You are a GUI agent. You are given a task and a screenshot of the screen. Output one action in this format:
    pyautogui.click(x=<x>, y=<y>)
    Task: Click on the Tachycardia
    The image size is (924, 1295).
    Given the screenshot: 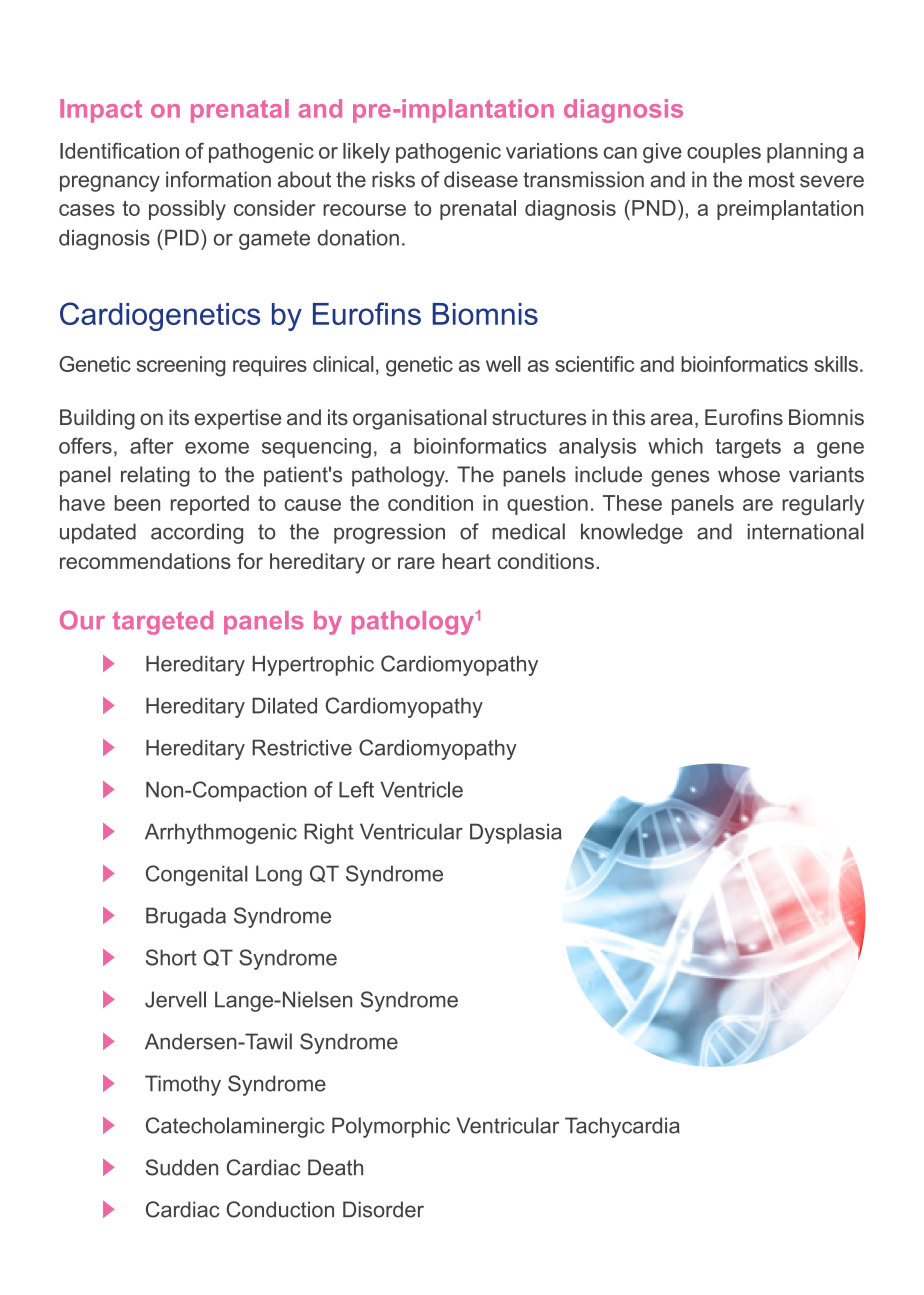 What is the action you would take?
    pyautogui.click(x=622, y=1127)
